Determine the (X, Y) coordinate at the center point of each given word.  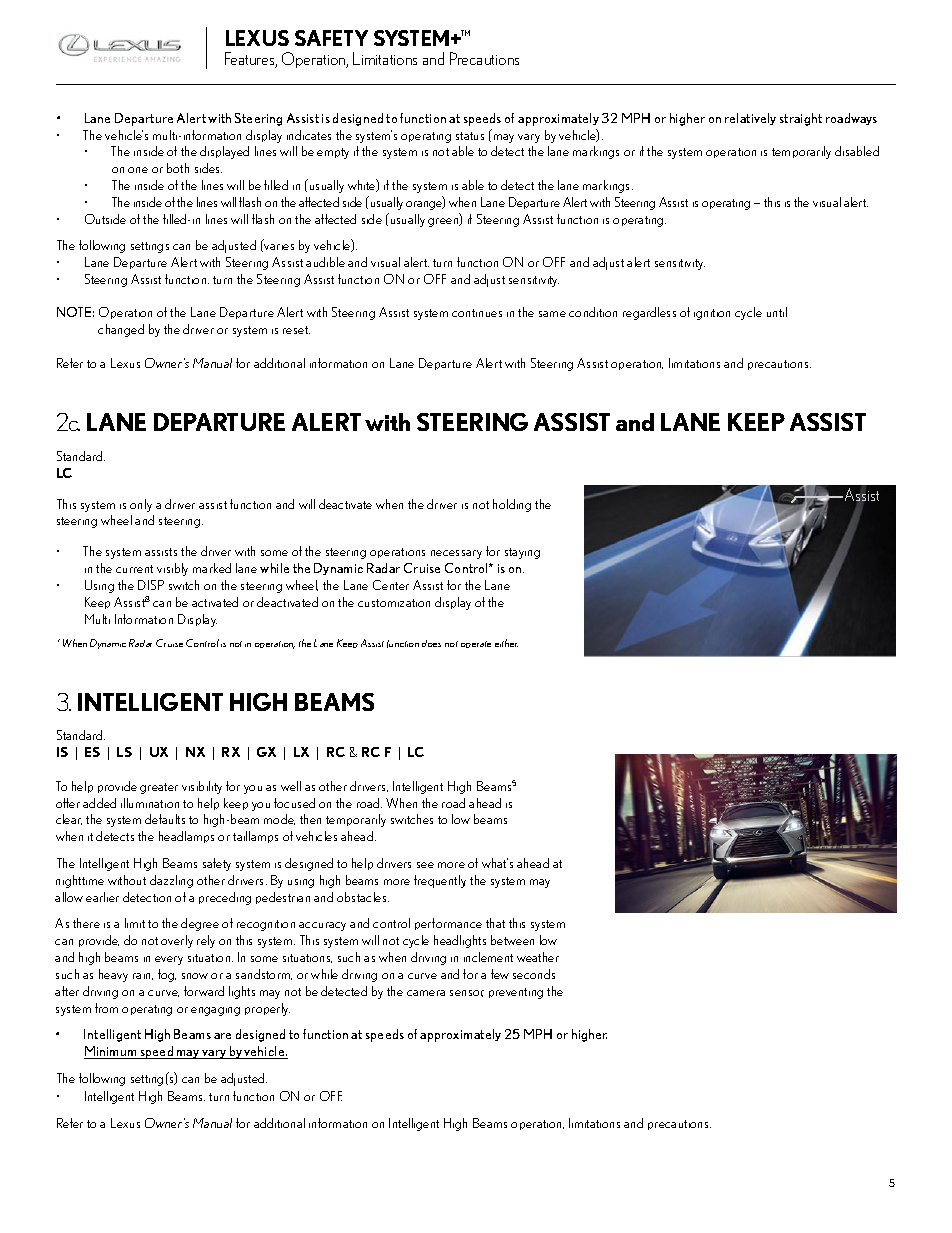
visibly (172, 569)
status (470, 136)
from (106, 1008)
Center (391, 585)
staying (522, 553)
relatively (750, 119)
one (138, 170)
